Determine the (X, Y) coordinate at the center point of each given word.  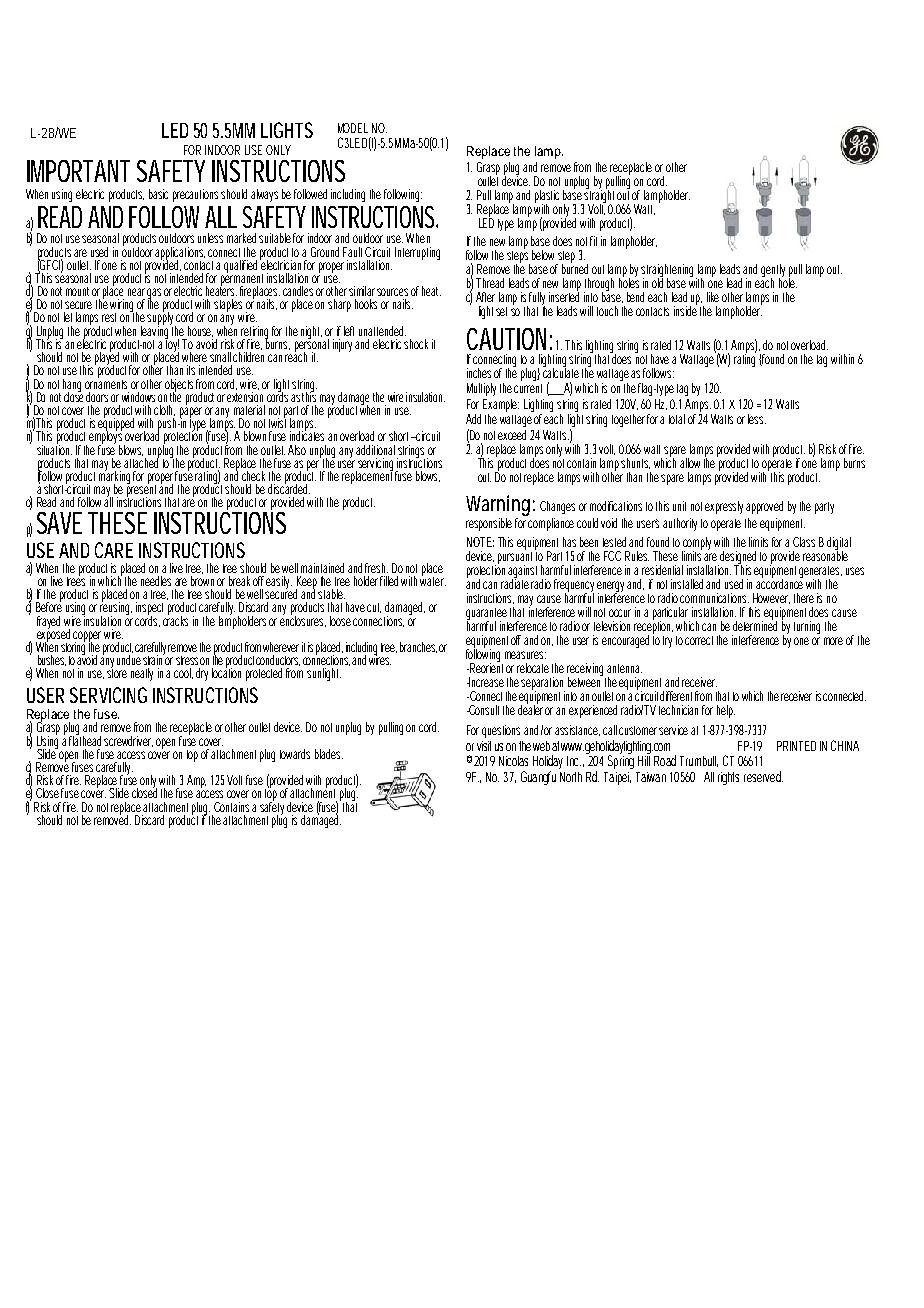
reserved (763, 776)
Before (49, 606)
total (677, 419)
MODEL (353, 128)
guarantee (487, 615)
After (485, 297)
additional (375, 450)
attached (141, 461)
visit (484, 746)
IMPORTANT (78, 171)
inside (685, 309)
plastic (547, 198)
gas (154, 295)
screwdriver (128, 741)
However (771, 598)
